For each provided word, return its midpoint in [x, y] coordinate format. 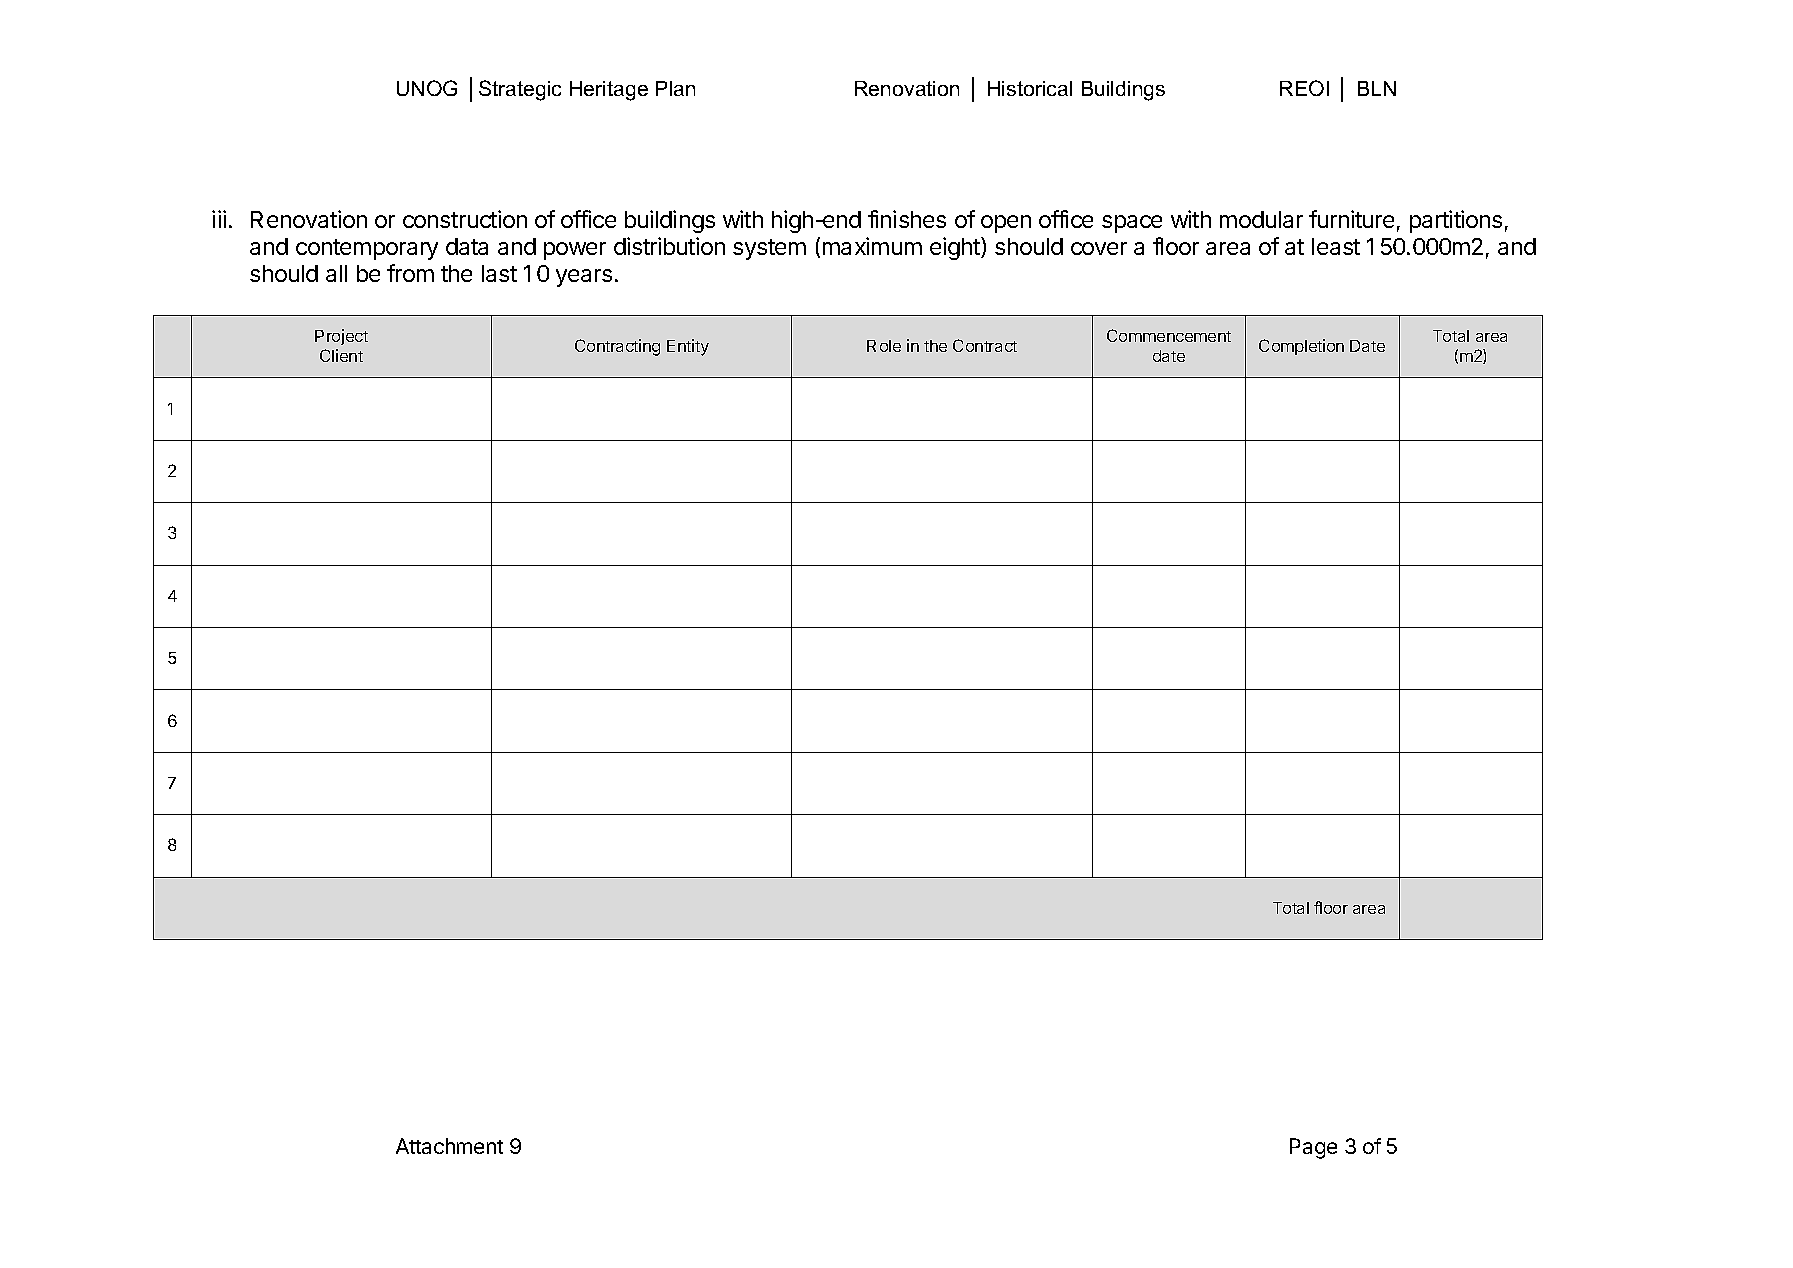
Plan [675, 88]
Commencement [1169, 335]
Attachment [449, 1146]
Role [884, 346]
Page [1313, 1148]
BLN [1377, 88]
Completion [1301, 347]
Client [341, 355]
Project [341, 337]
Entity [688, 347]
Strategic [520, 90]
